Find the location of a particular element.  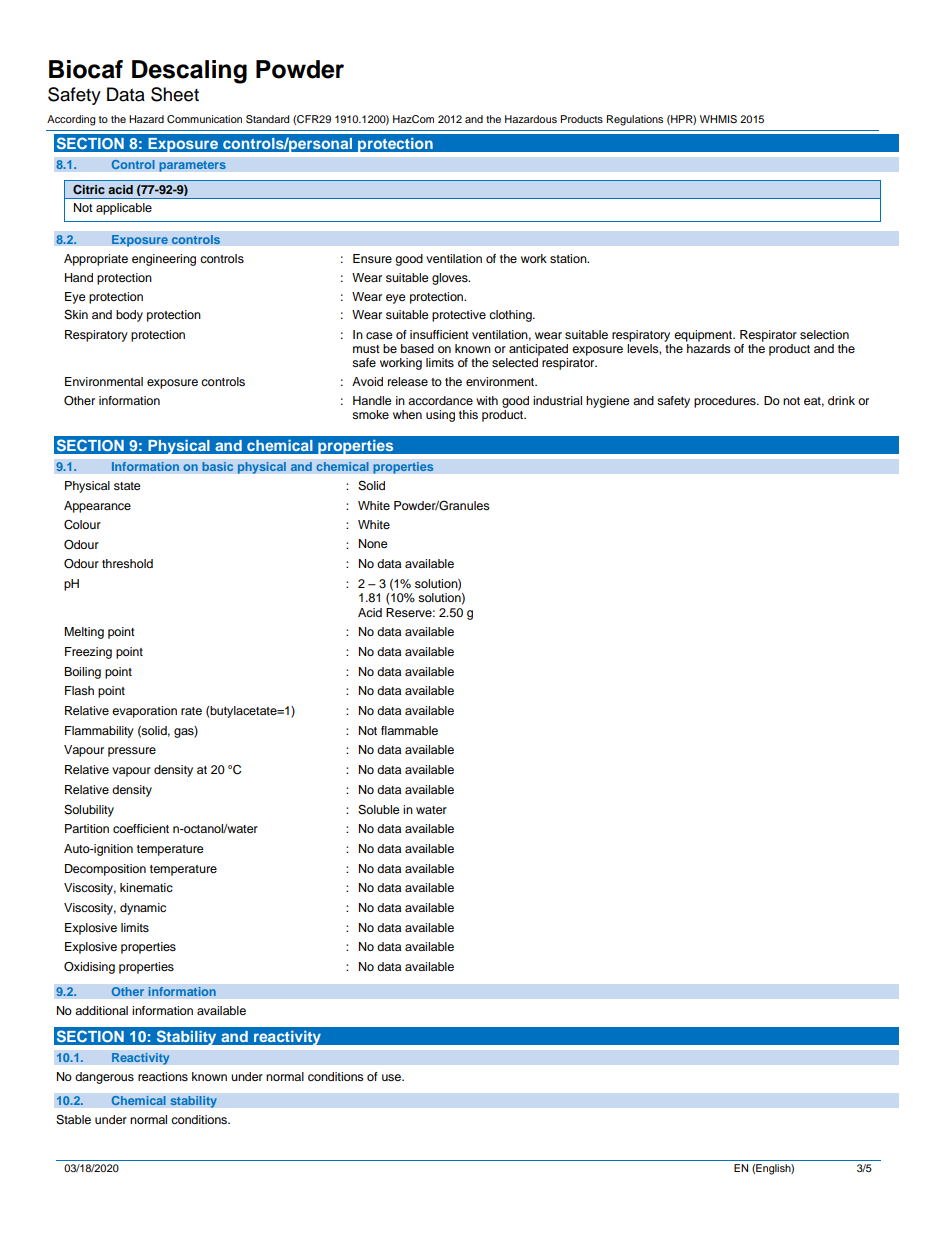

None is located at coordinates (373, 543).
